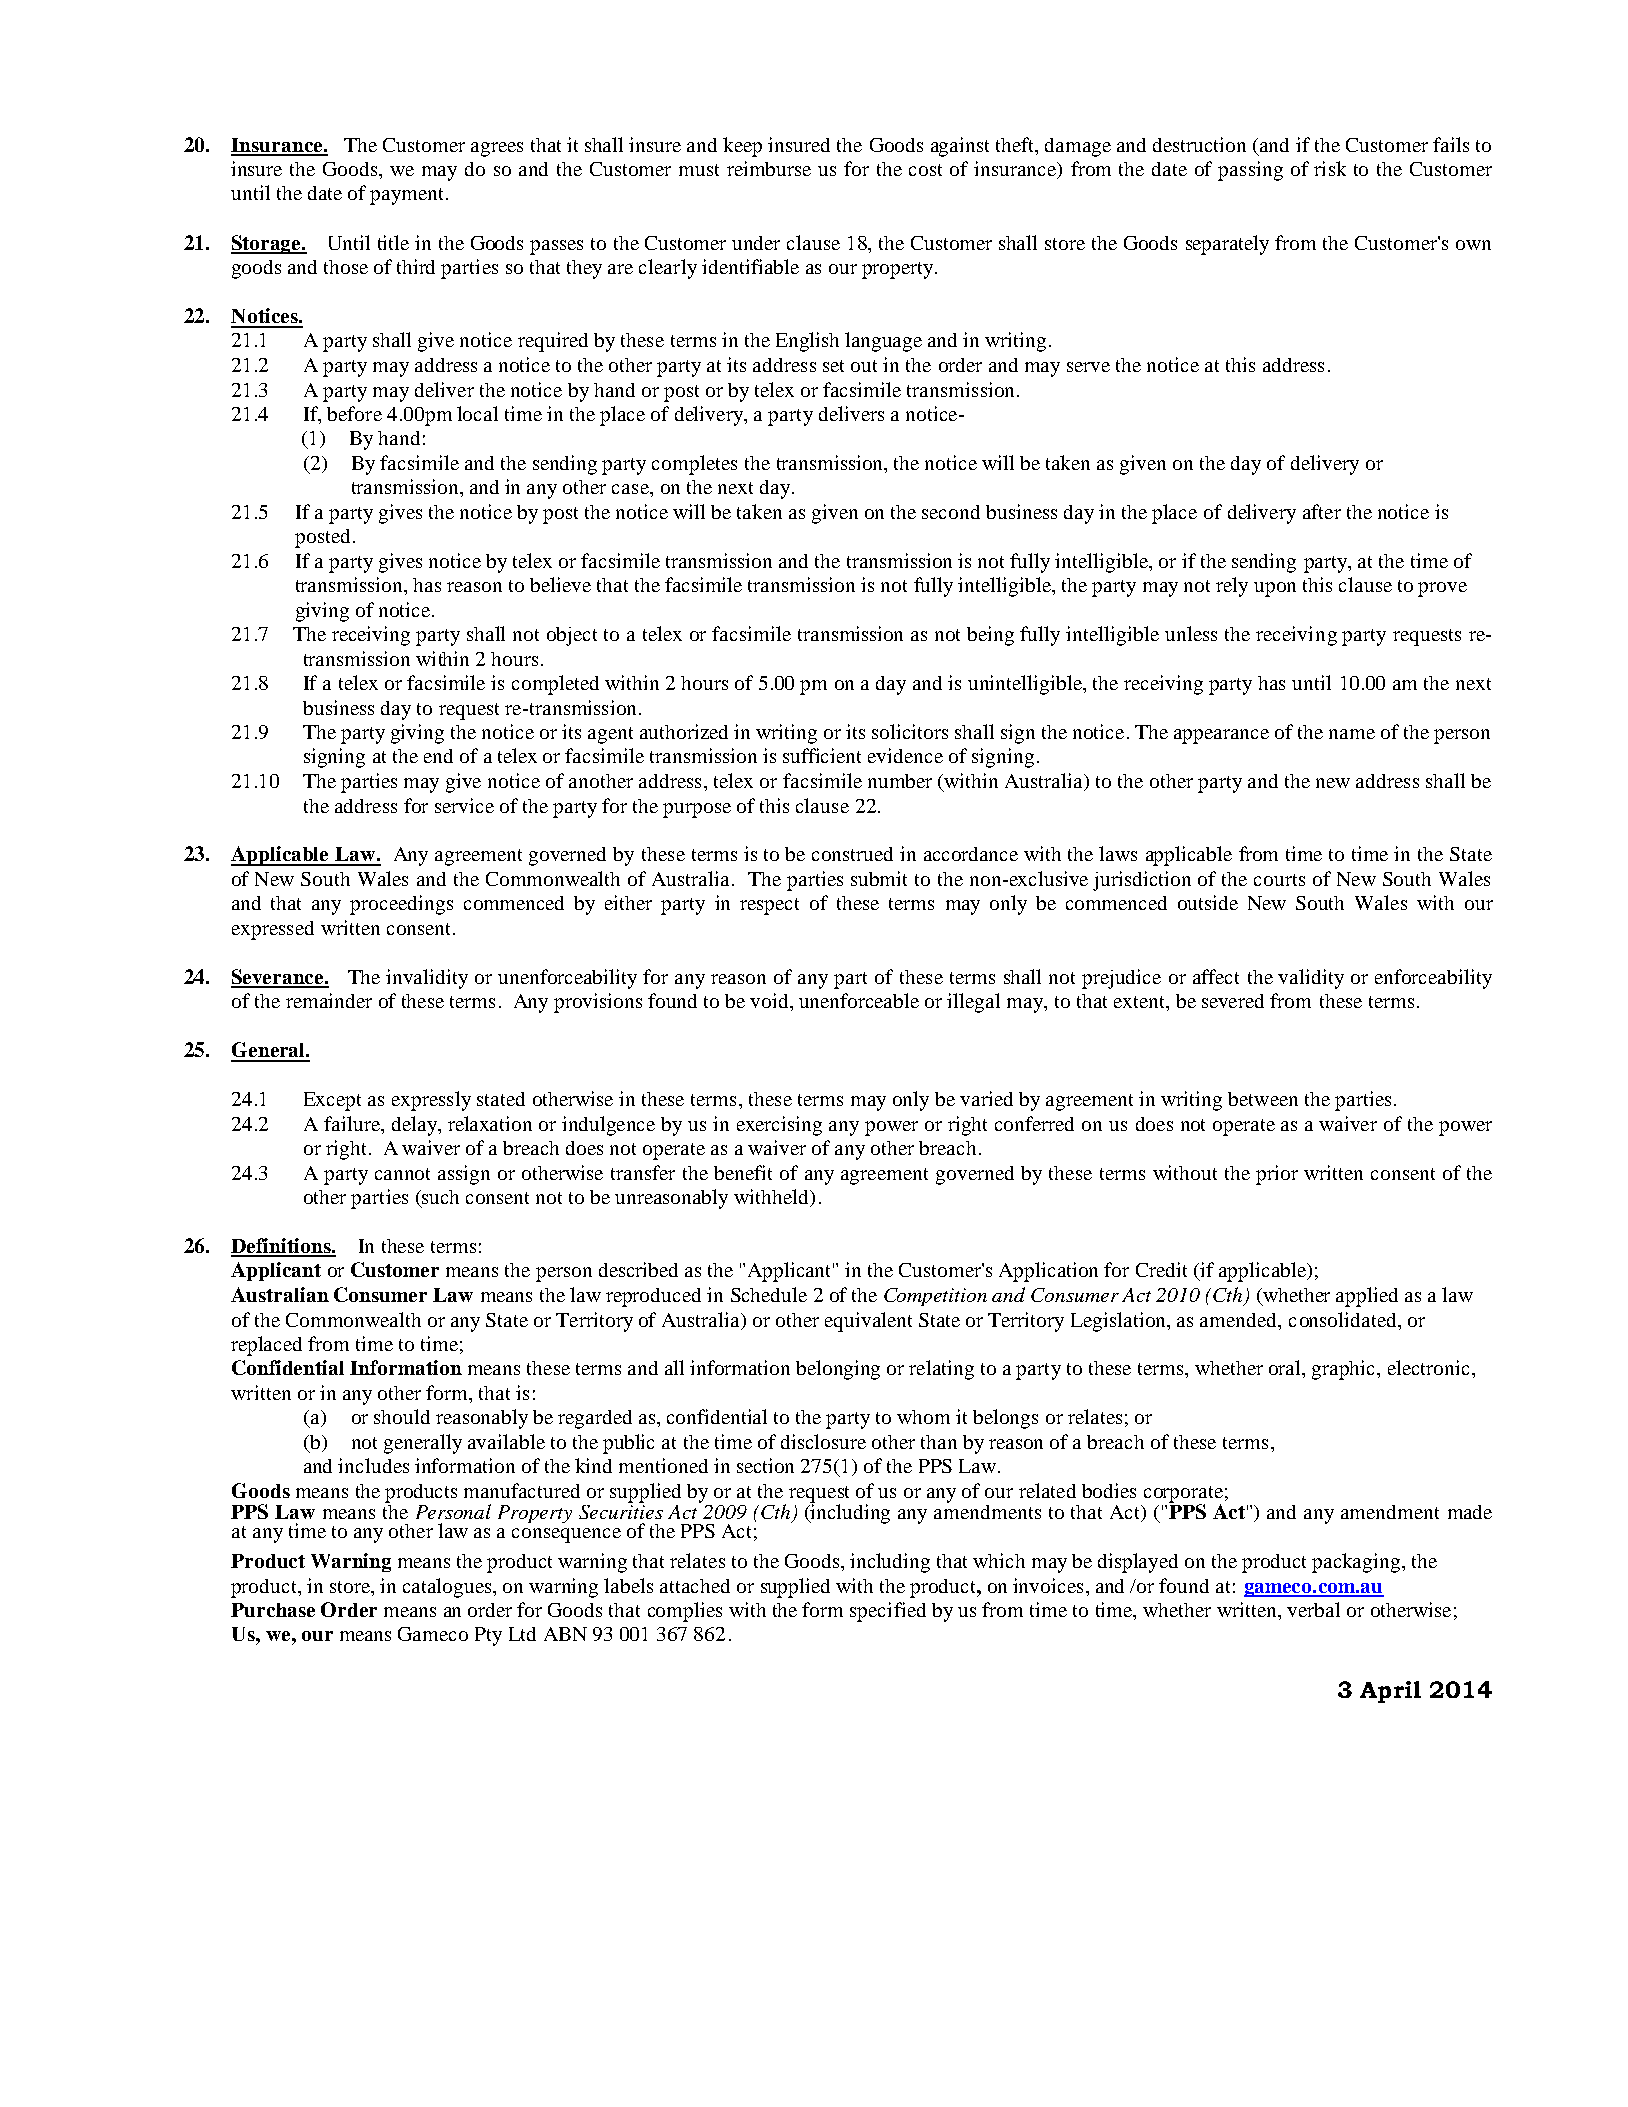 This screenshot has height=2107, width=1628. What do you see at coordinates (408, 196) in the screenshot?
I see `payment` at bounding box center [408, 196].
